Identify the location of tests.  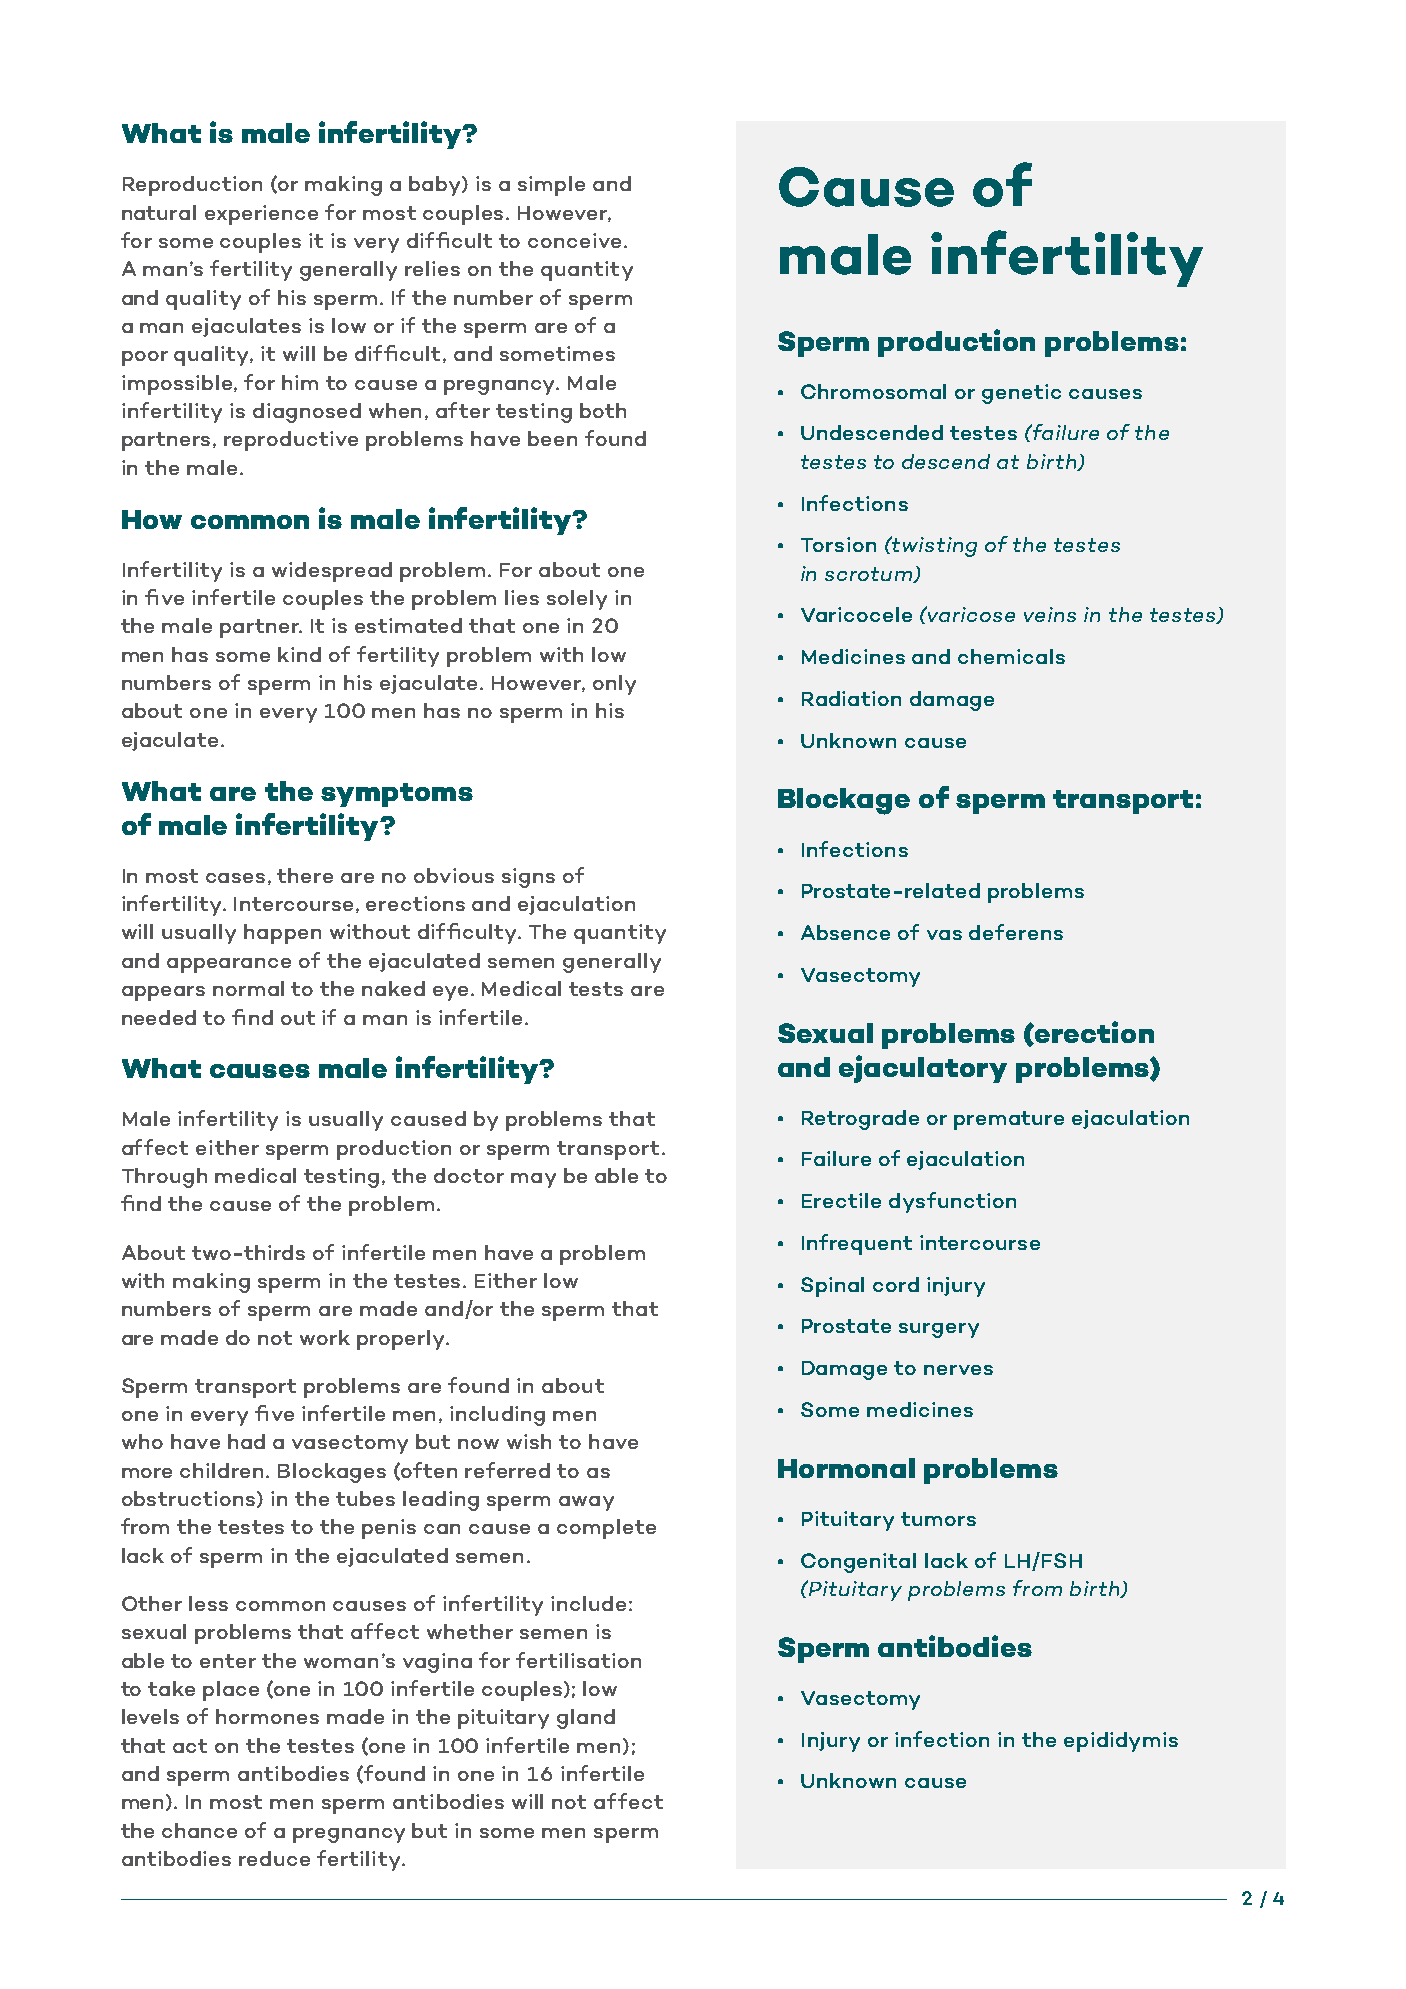
(596, 989).
